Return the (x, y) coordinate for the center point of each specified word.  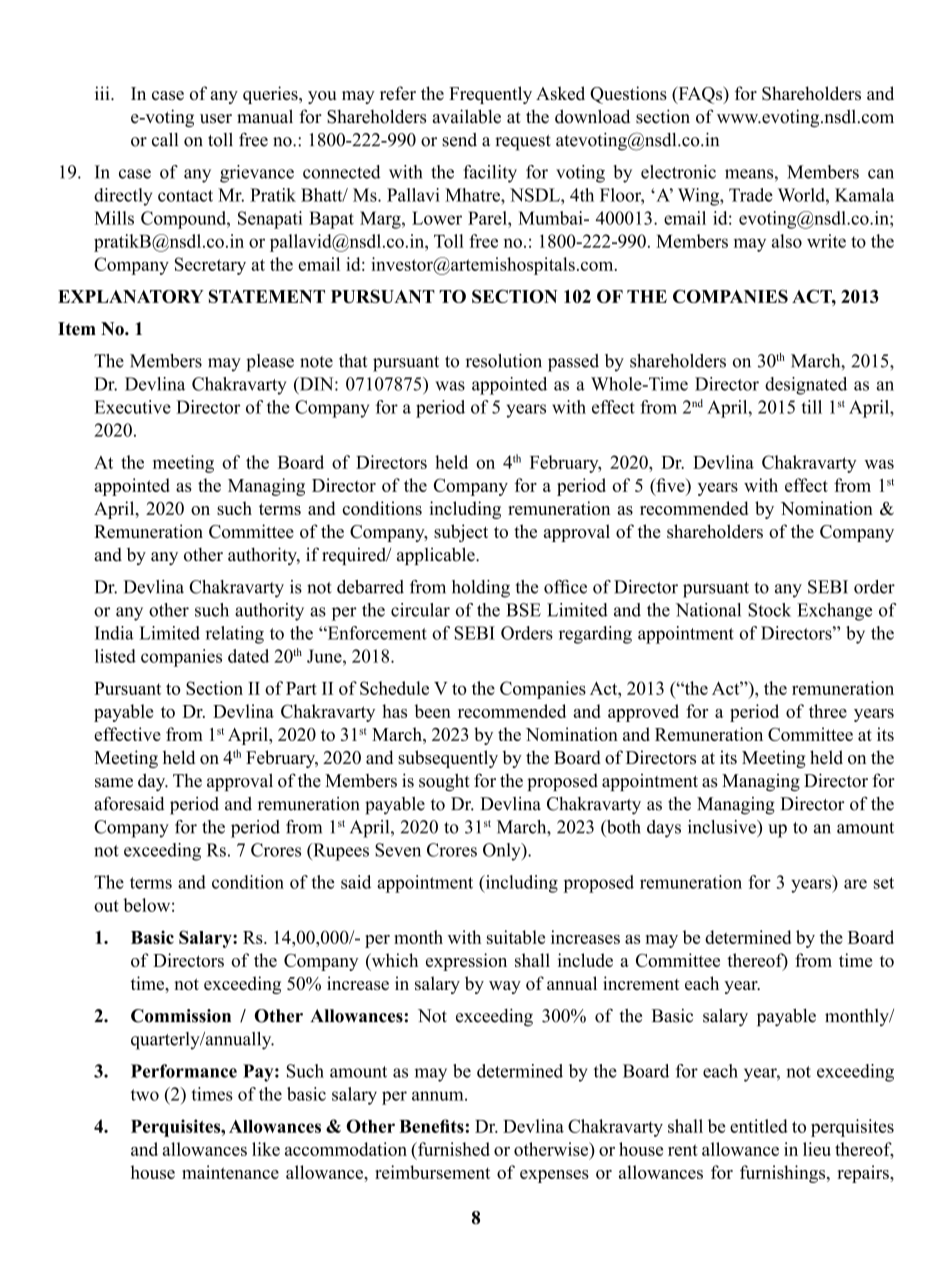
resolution (503, 361)
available (467, 116)
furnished (453, 1149)
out (106, 906)
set (884, 883)
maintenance (230, 1172)
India (114, 633)
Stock (769, 610)
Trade (751, 195)
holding (481, 589)
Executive (132, 407)
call (165, 140)
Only (503, 852)
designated (806, 386)
